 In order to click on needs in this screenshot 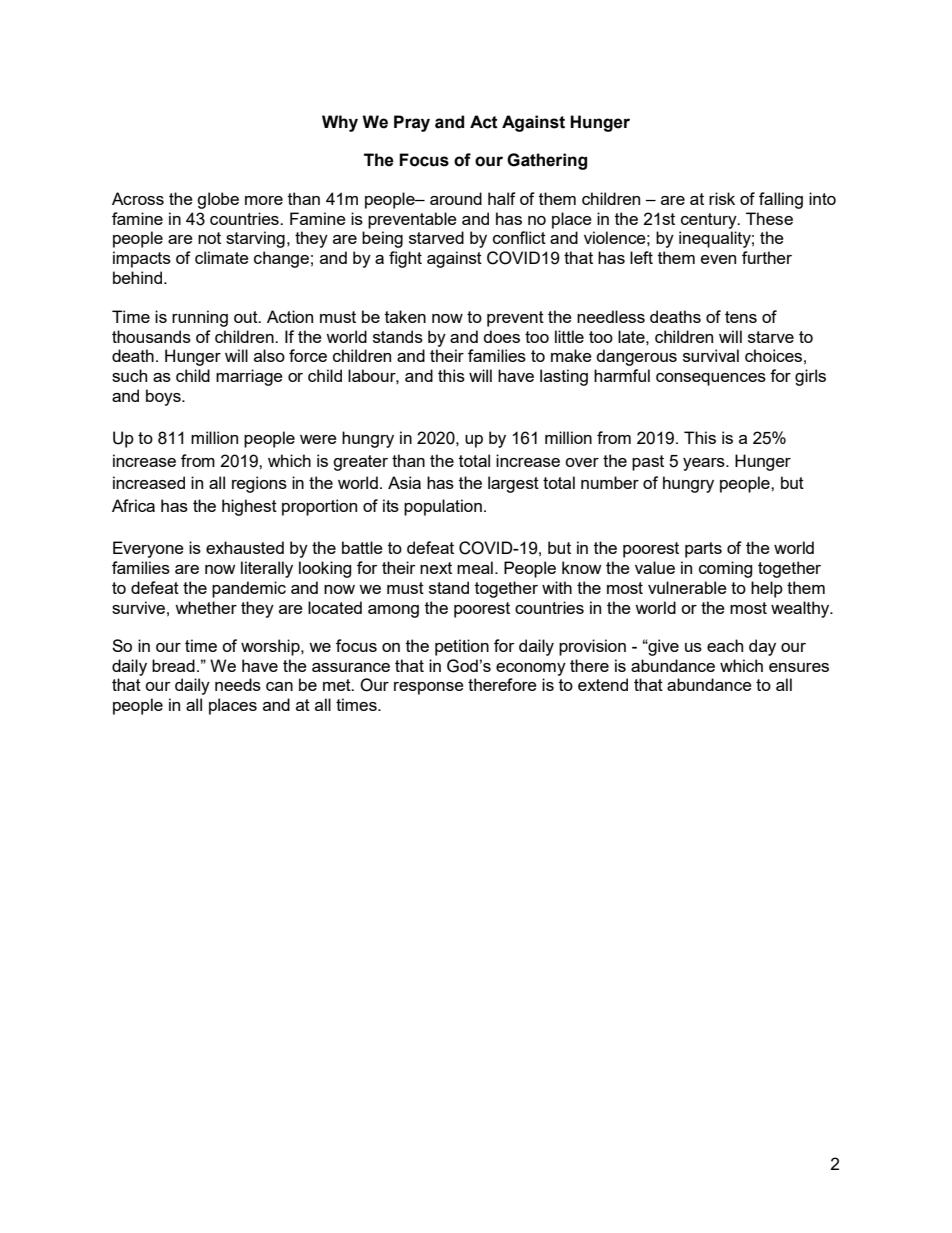, I will do `click(238, 684)`.
